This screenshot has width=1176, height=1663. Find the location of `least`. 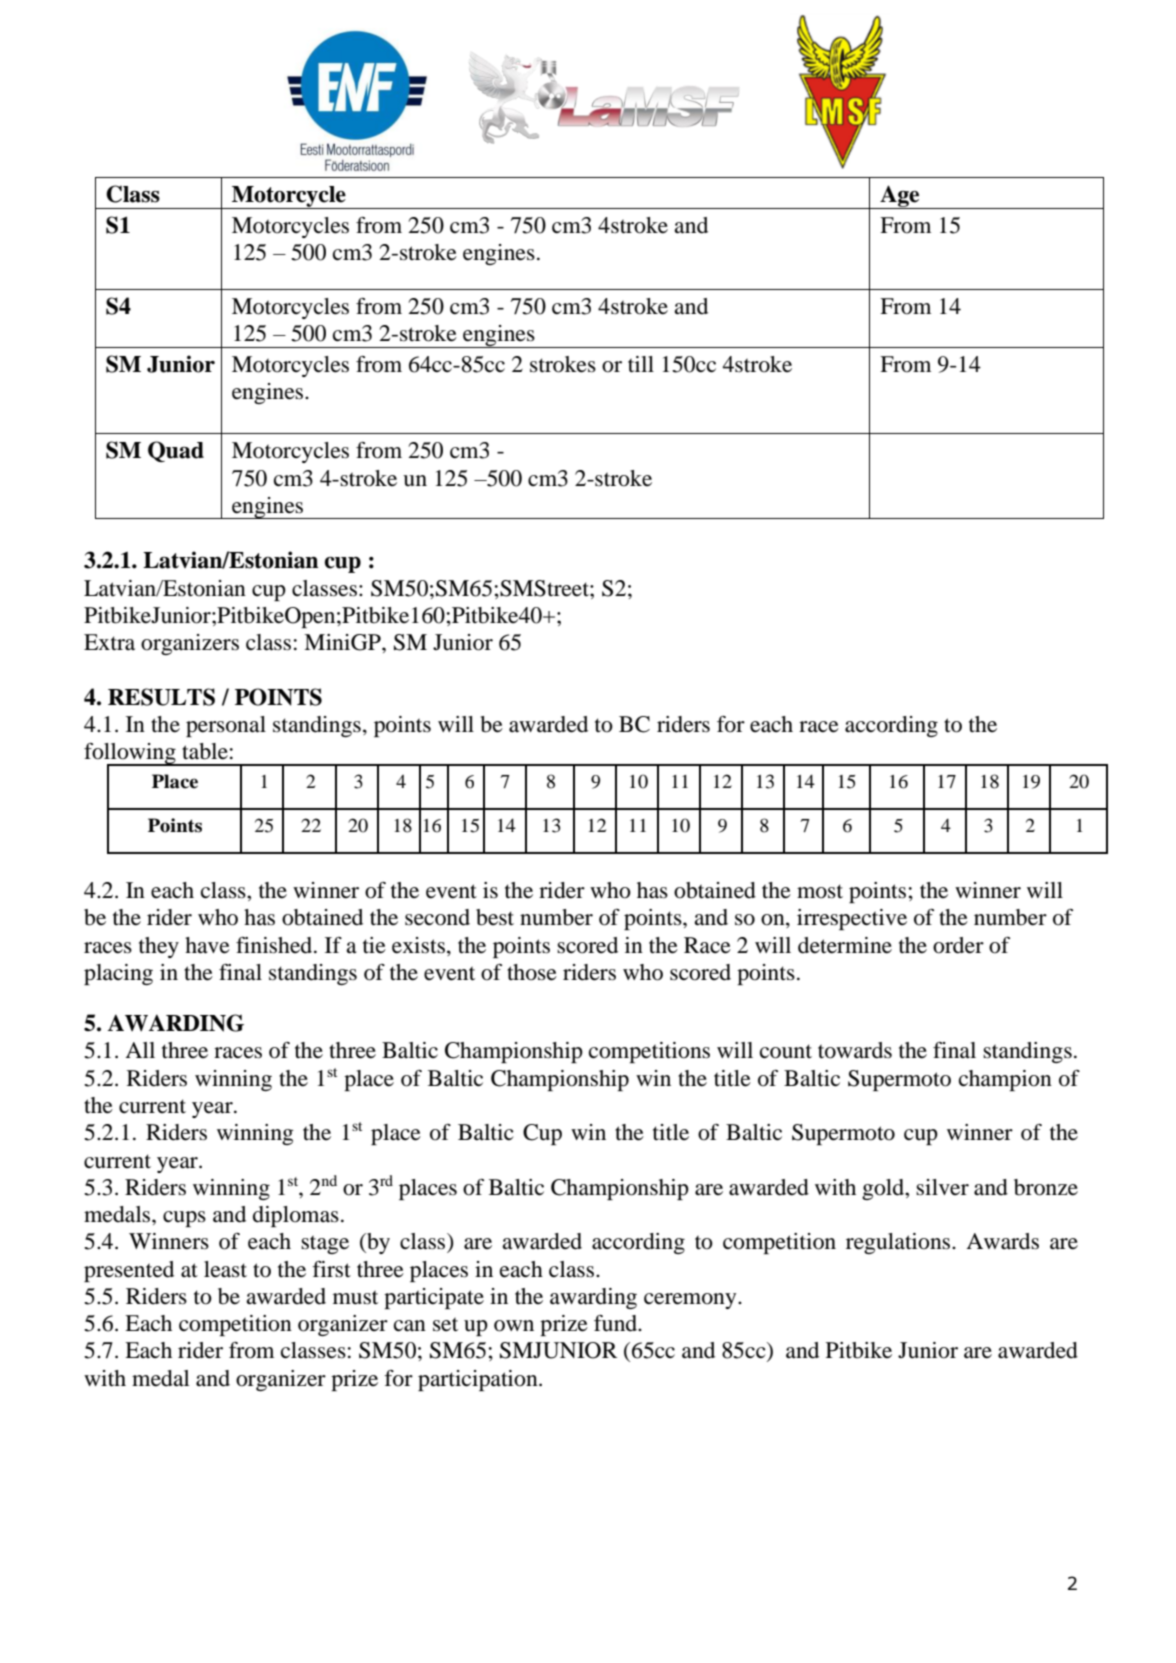

least is located at coordinates (225, 1269).
